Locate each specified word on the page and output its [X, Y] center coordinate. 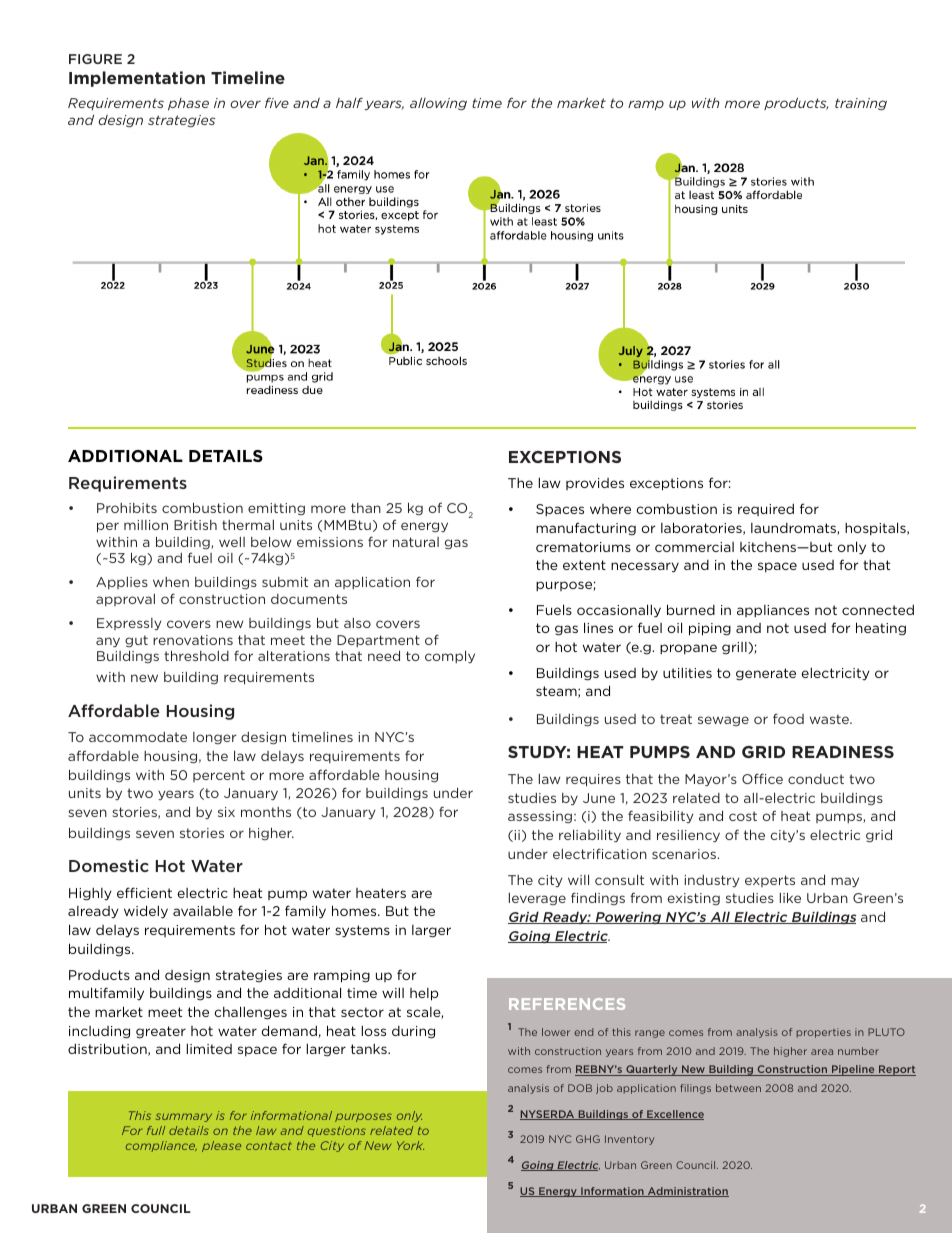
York [410, 1145]
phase [188, 104]
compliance [161, 1146]
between [738, 1088]
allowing [438, 104]
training [861, 104]
